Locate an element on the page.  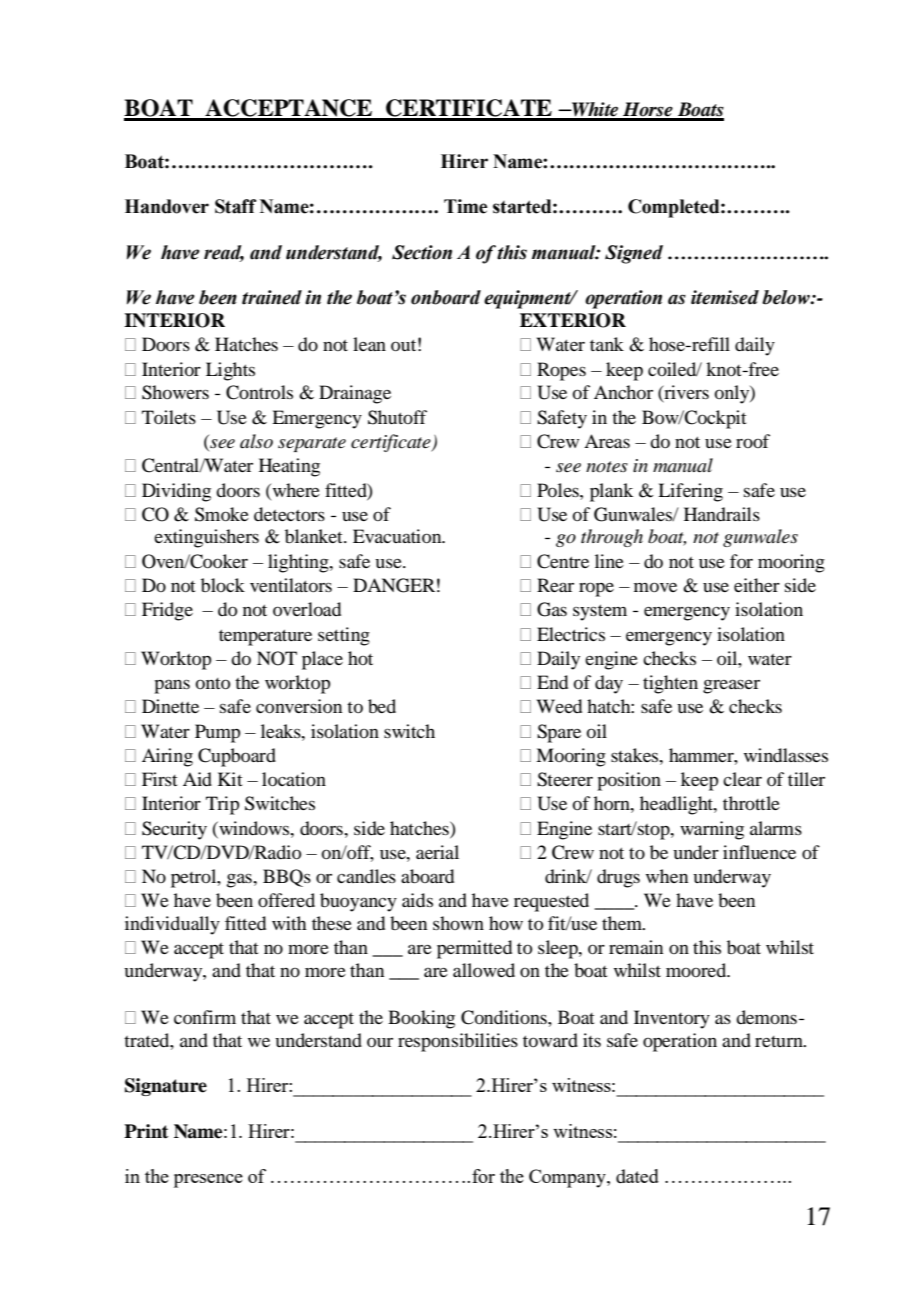
Signed is located at coordinates (634, 254).
